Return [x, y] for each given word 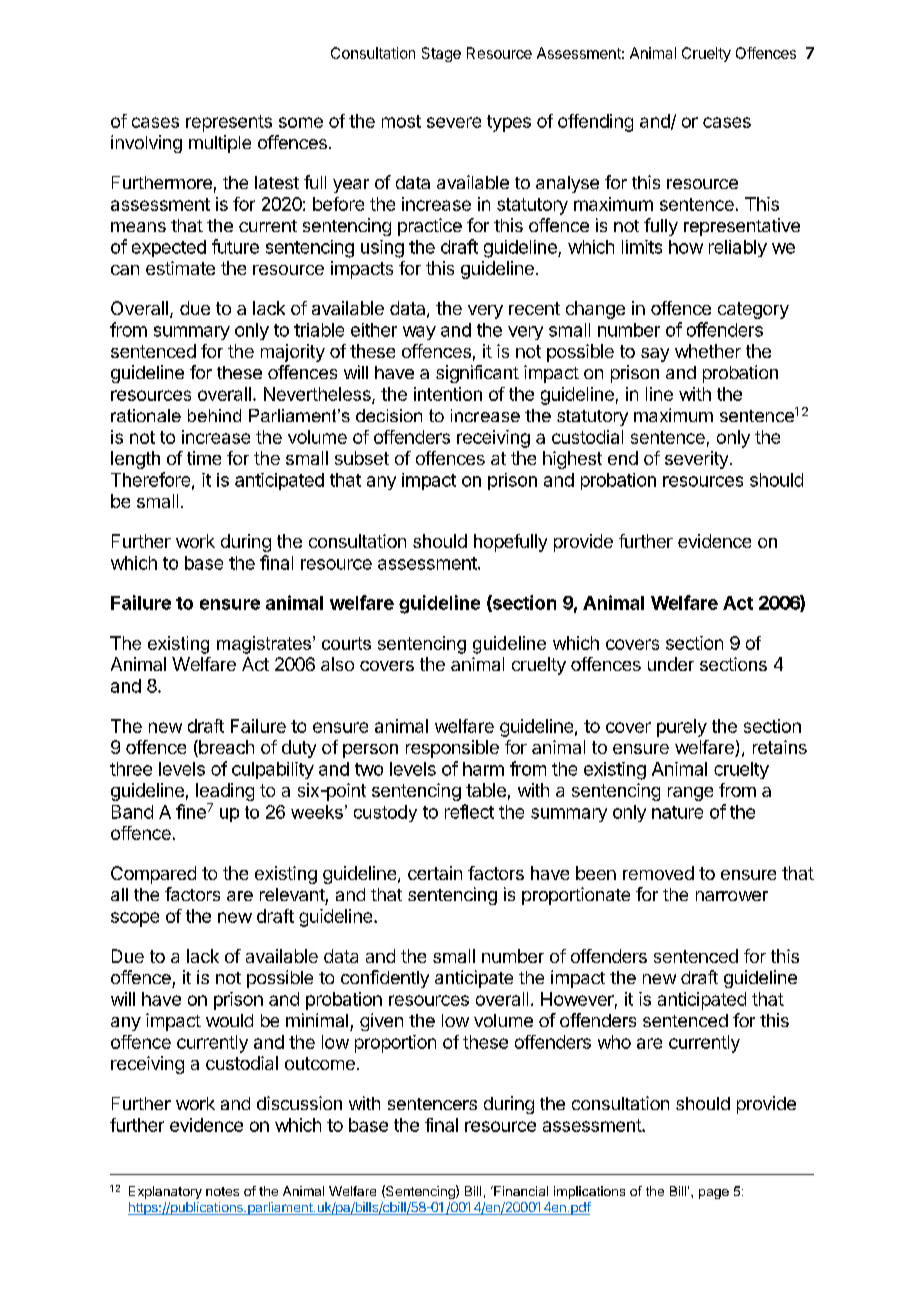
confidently [385, 979]
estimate [180, 268]
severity [696, 460]
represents [229, 123]
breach [225, 748]
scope [135, 919]
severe [454, 122]
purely [682, 728]
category [753, 310]
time [204, 458]
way [419, 333]
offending [595, 123]
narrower [732, 896]
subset [362, 458]
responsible [452, 749]
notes [222, 1191]
